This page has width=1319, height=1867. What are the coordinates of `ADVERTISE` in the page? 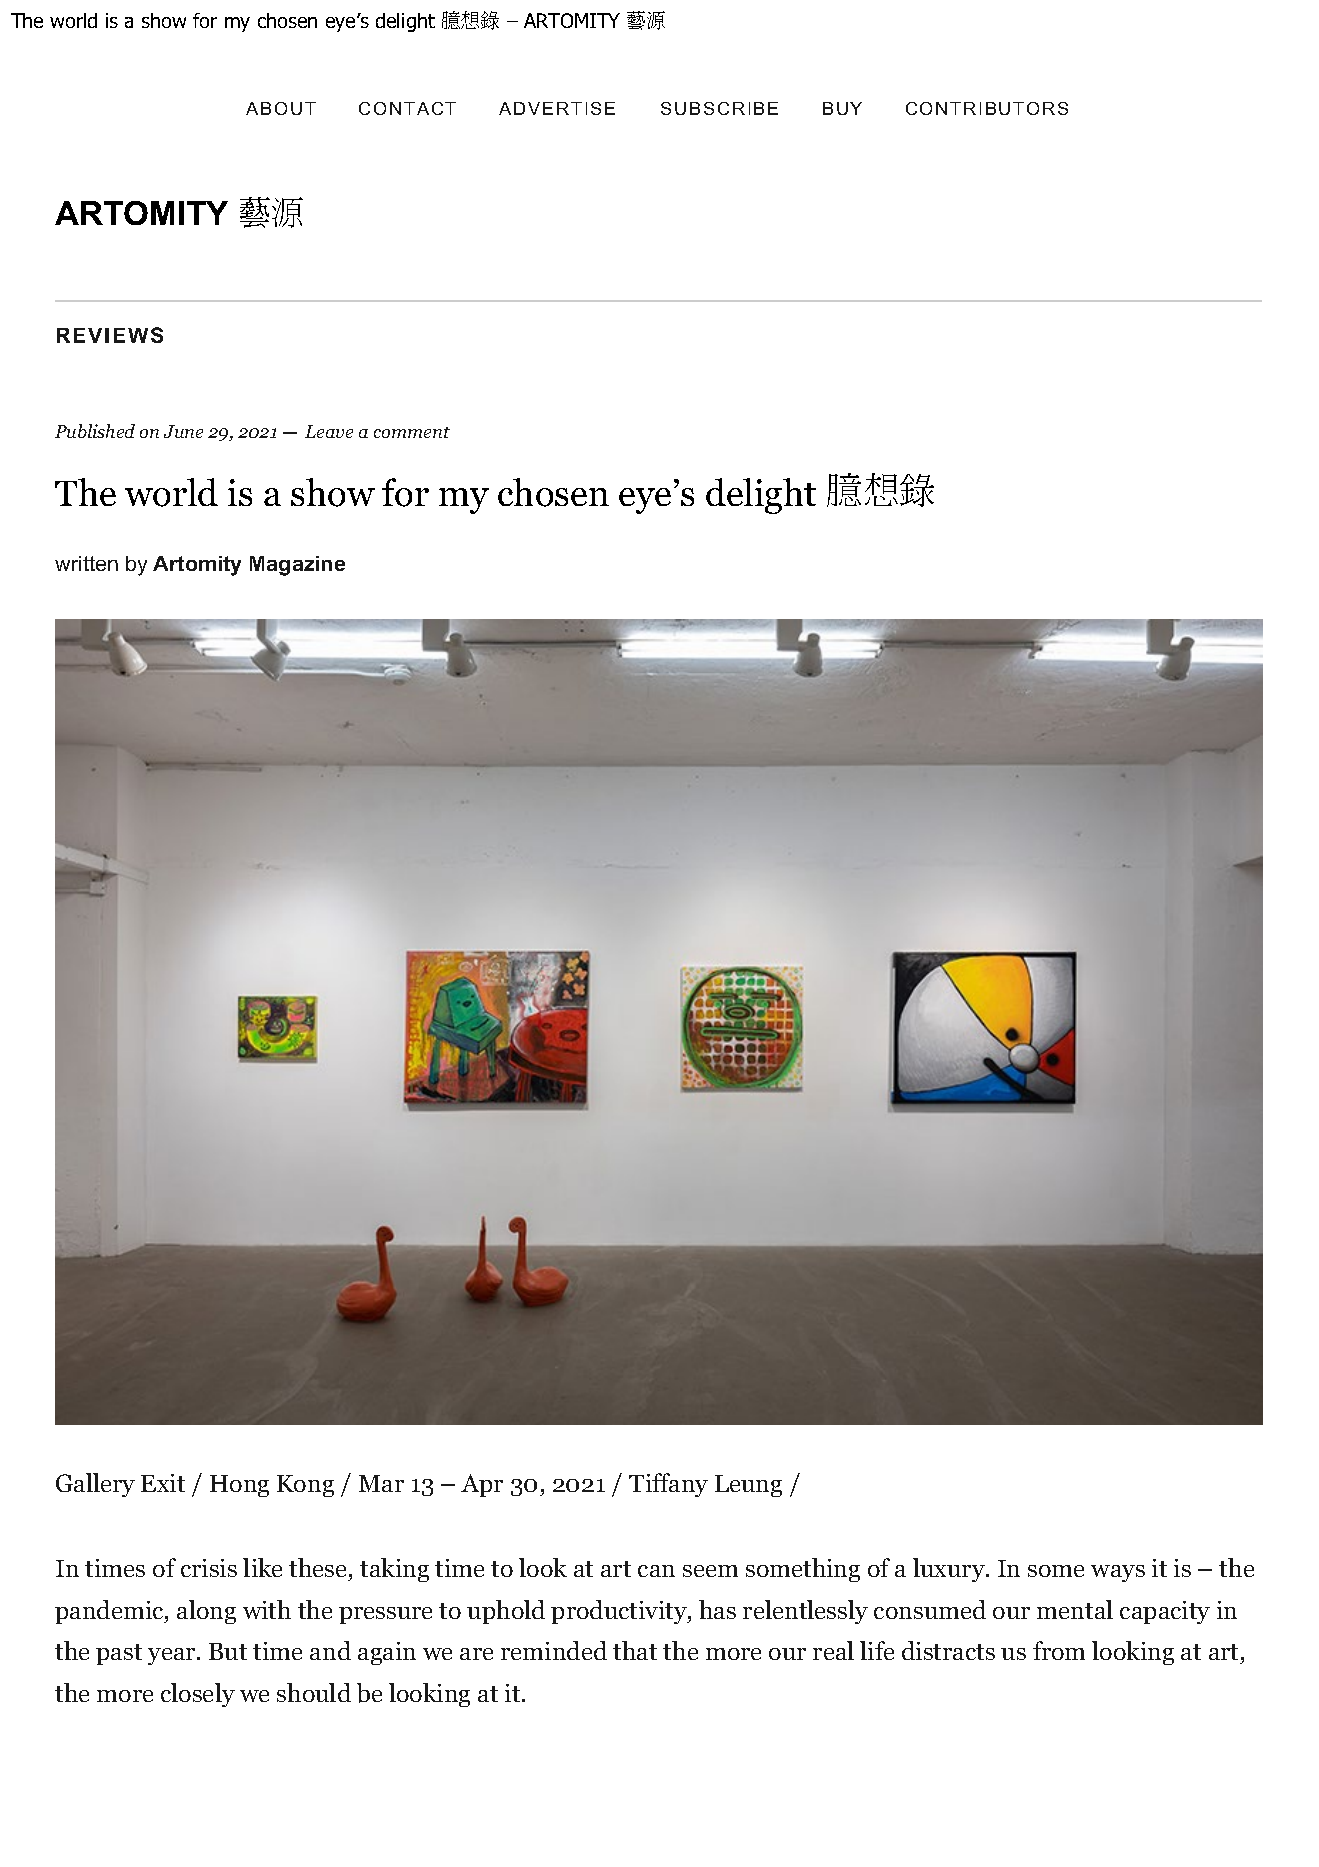 It's located at (557, 108).
